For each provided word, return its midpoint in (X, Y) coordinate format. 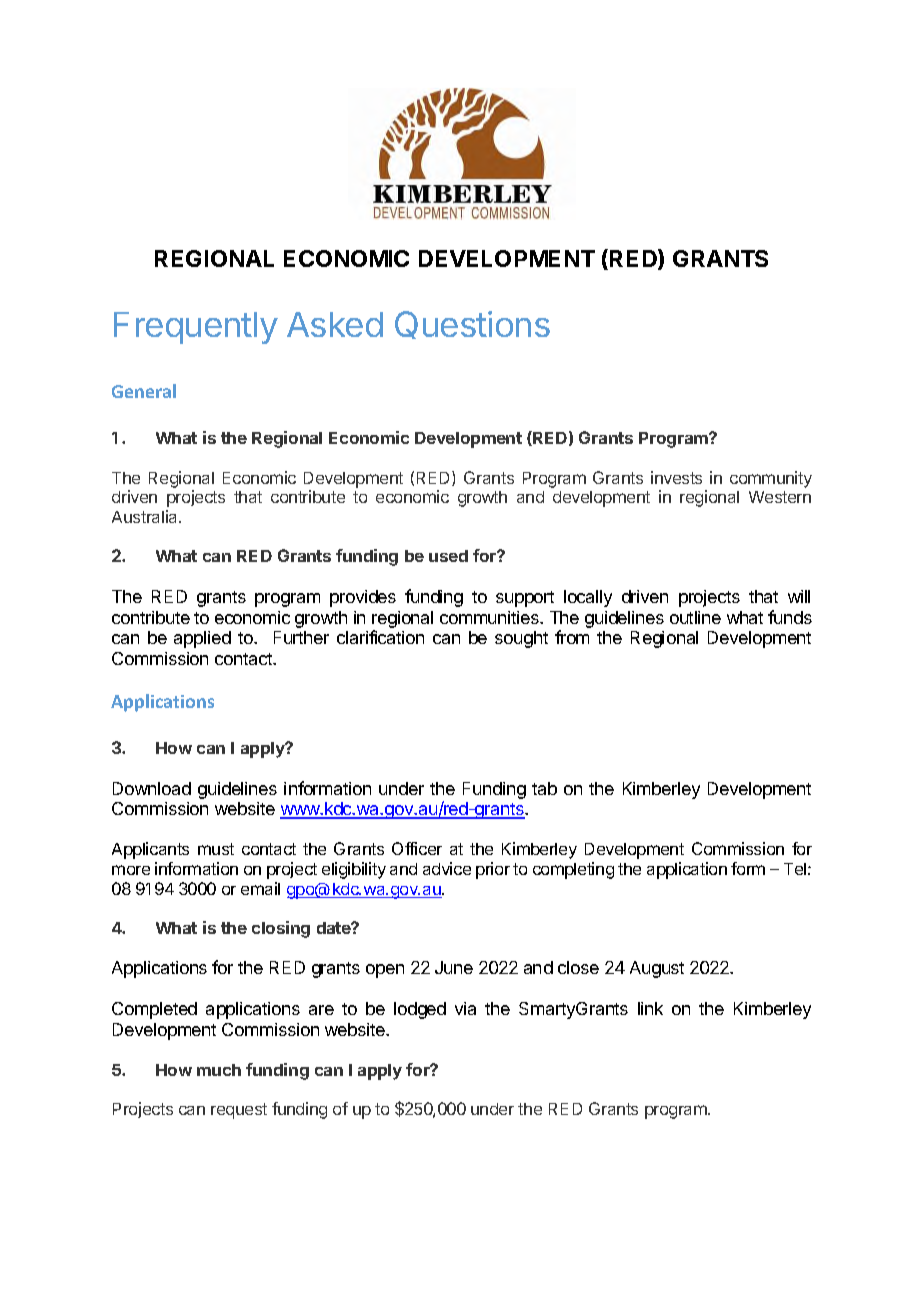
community (771, 479)
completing (573, 870)
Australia (146, 516)
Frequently (196, 328)
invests (676, 477)
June (454, 967)
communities (490, 617)
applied (202, 639)
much (219, 1070)
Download (152, 788)
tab (544, 788)
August (657, 969)
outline (695, 617)
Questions (472, 325)
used (448, 556)
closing (281, 929)
